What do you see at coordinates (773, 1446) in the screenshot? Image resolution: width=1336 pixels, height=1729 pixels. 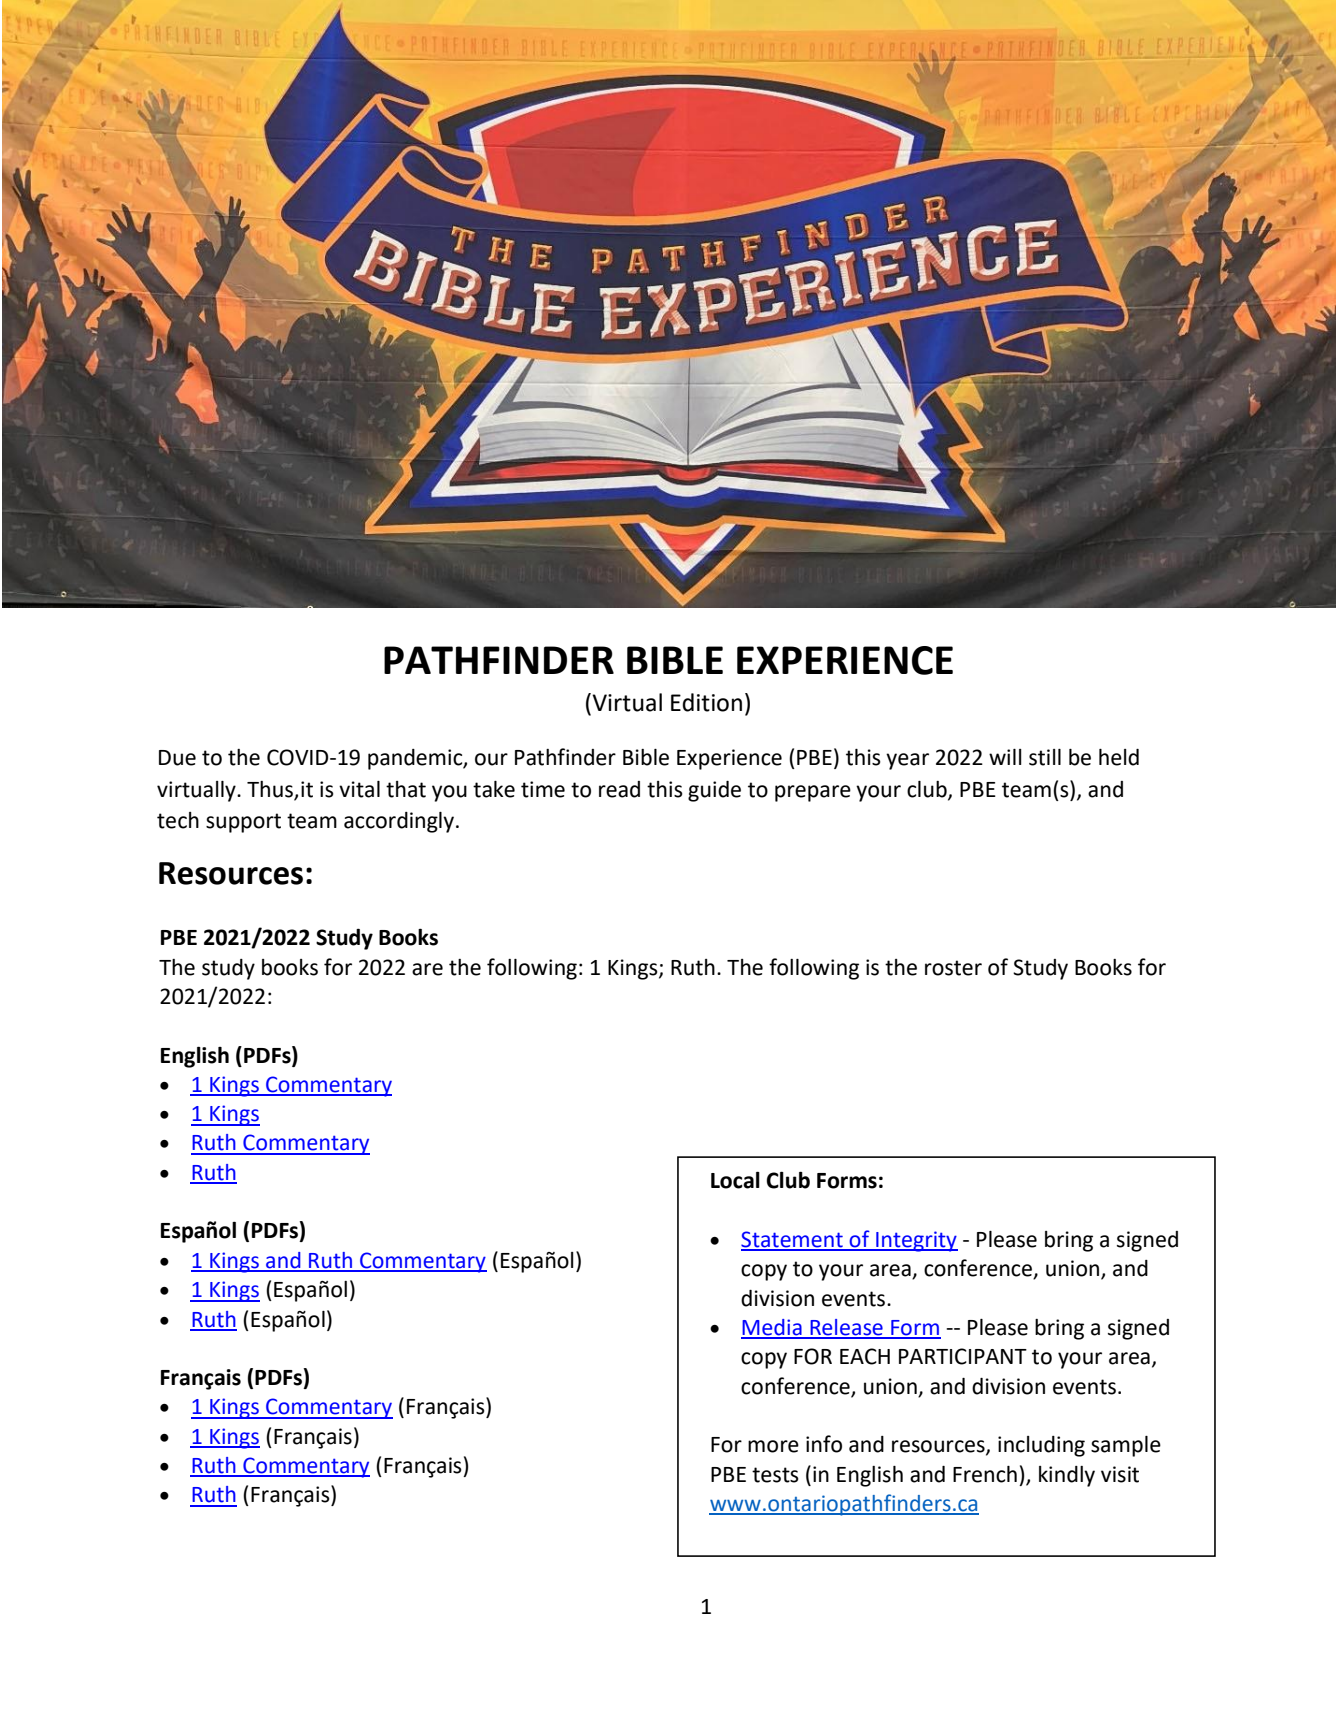 I see `more` at bounding box center [773, 1446].
